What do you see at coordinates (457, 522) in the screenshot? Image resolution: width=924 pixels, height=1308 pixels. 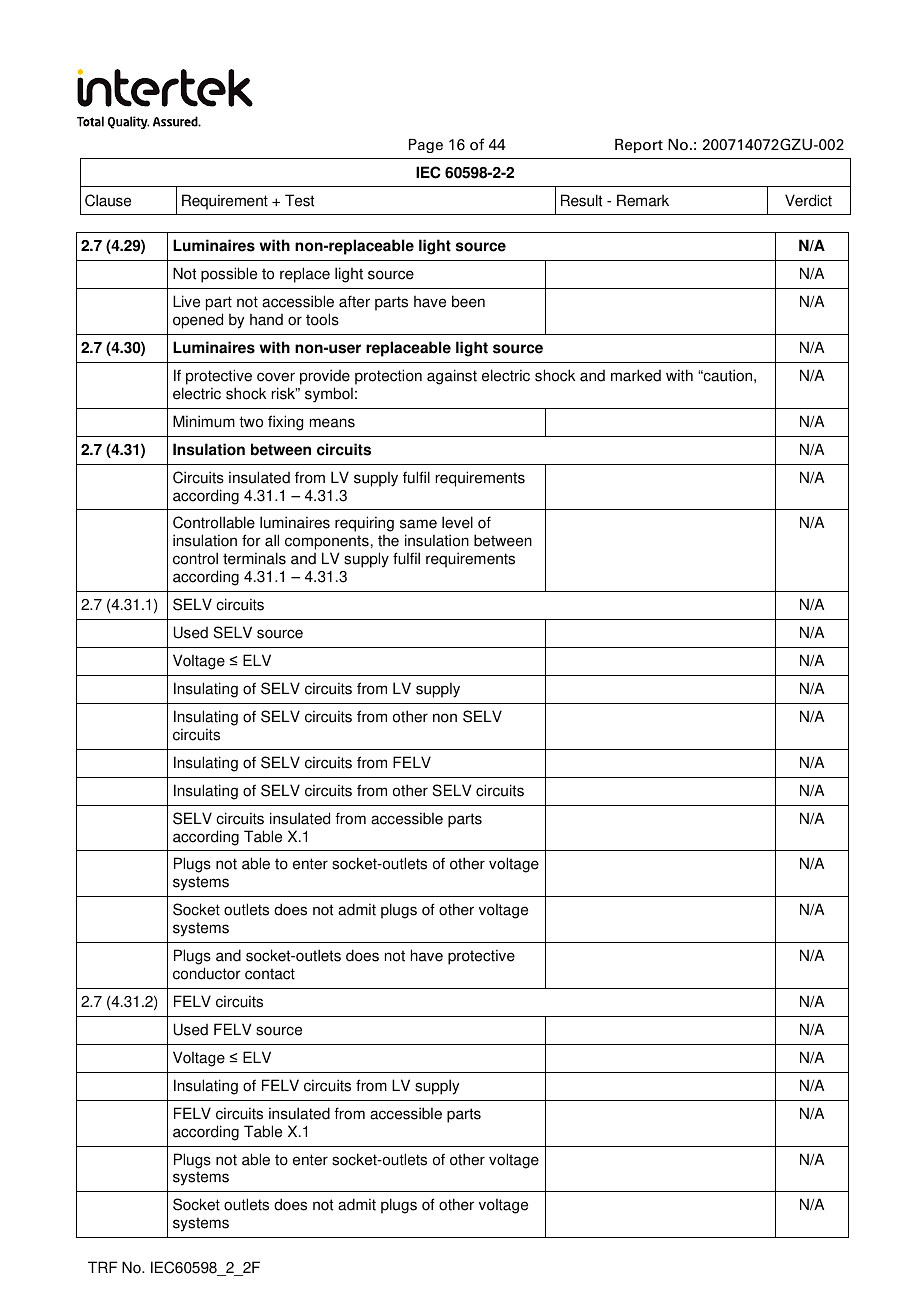 I see `level` at bounding box center [457, 522].
